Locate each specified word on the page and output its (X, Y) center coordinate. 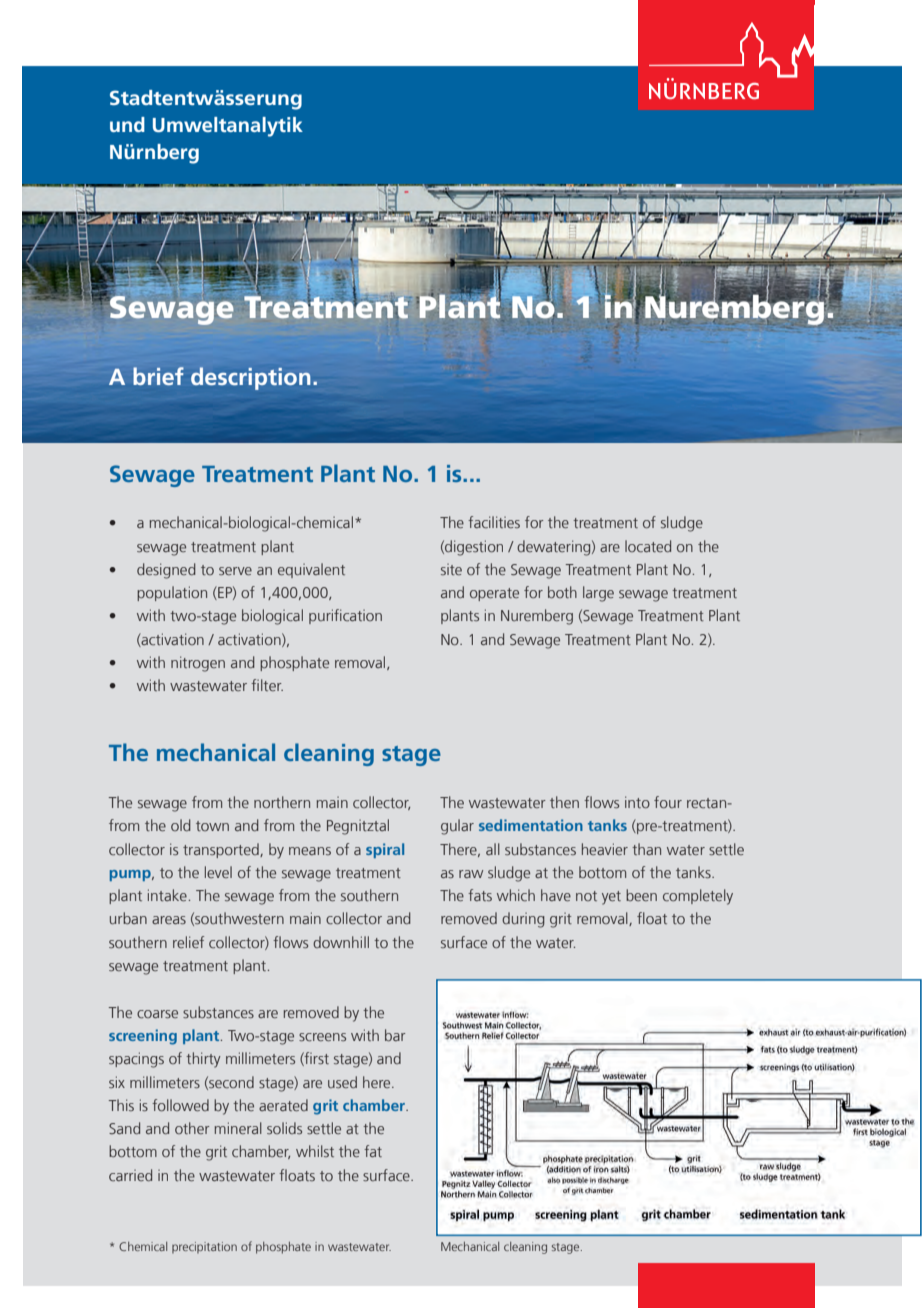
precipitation (204, 1247)
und (127, 124)
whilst (315, 1151)
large (598, 594)
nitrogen (198, 664)
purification (345, 616)
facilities (494, 522)
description (251, 378)
